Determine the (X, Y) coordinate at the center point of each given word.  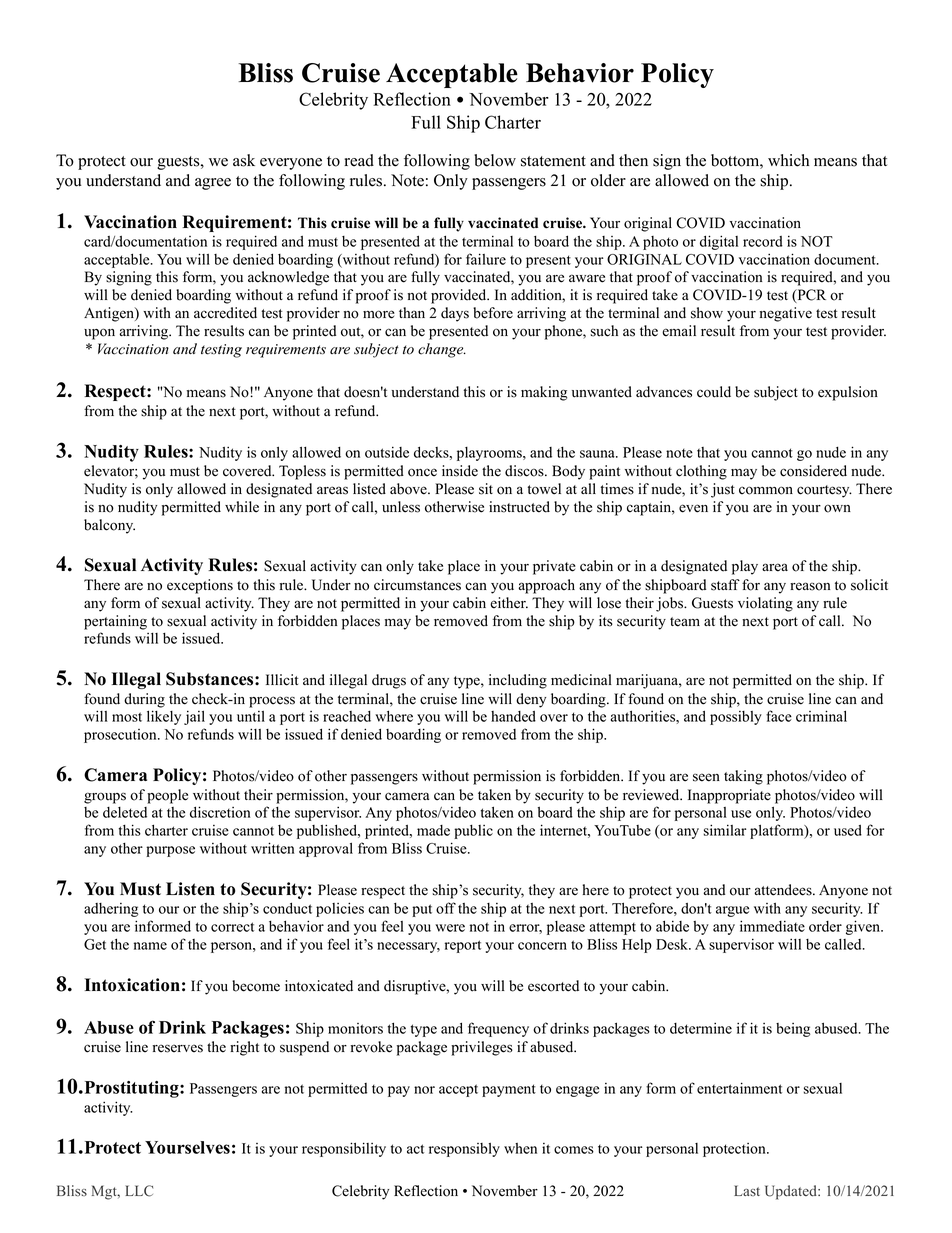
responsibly (464, 1150)
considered (813, 471)
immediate (772, 926)
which (788, 160)
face (779, 716)
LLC (139, 1191)
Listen (190, 889)
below (495, 160)
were (450, 928)
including (518, 681)
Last (747, 1190)
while (242, 507)
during (144, 700)
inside (460, 471)
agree (213, 184)
